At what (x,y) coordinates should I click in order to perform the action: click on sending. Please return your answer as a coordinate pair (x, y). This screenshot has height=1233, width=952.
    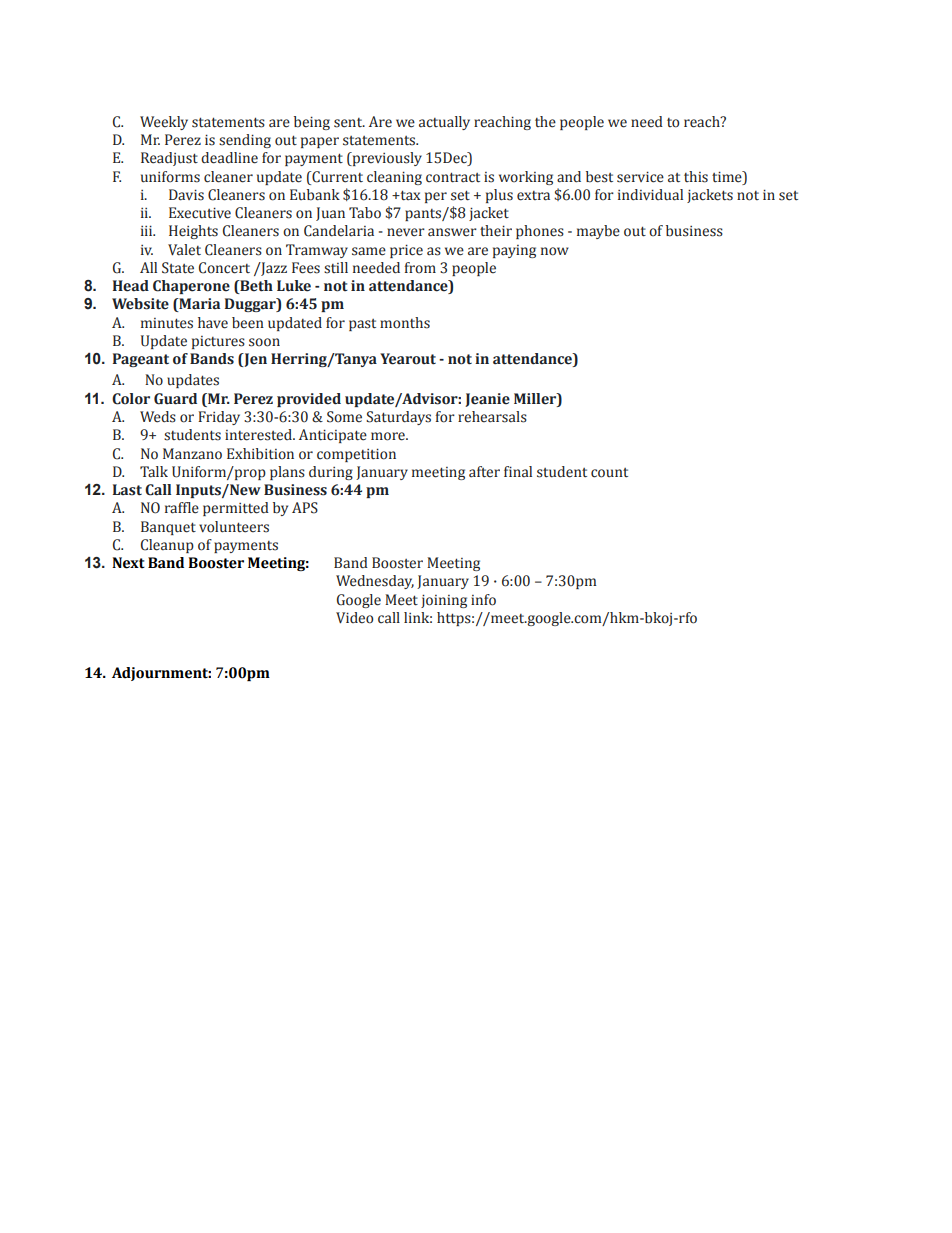
    Looking at the image, I should click on (245, 141).
